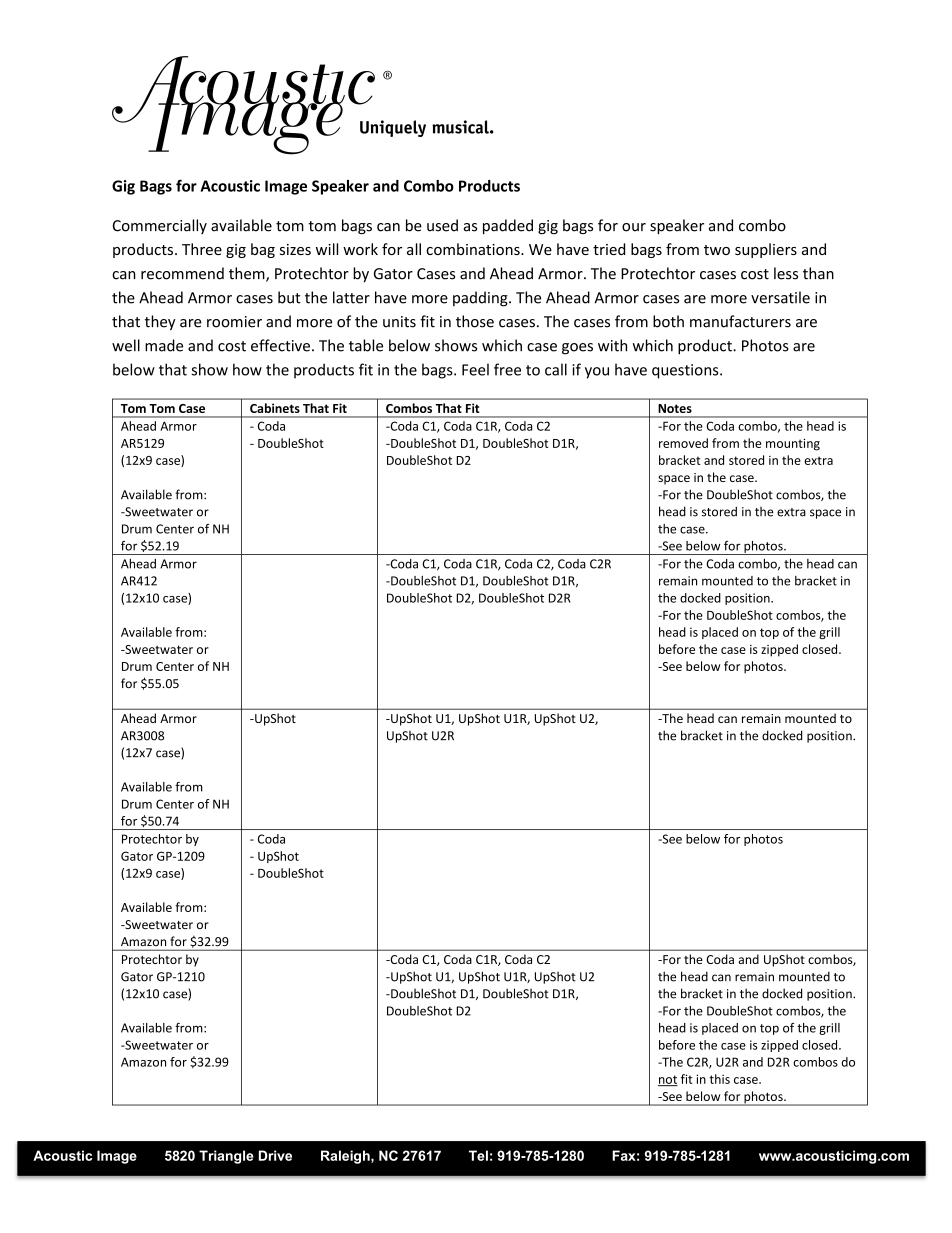  Describe the element at coordinates (226, 1157) in the screenshot. I see `Triangle` at that location.
